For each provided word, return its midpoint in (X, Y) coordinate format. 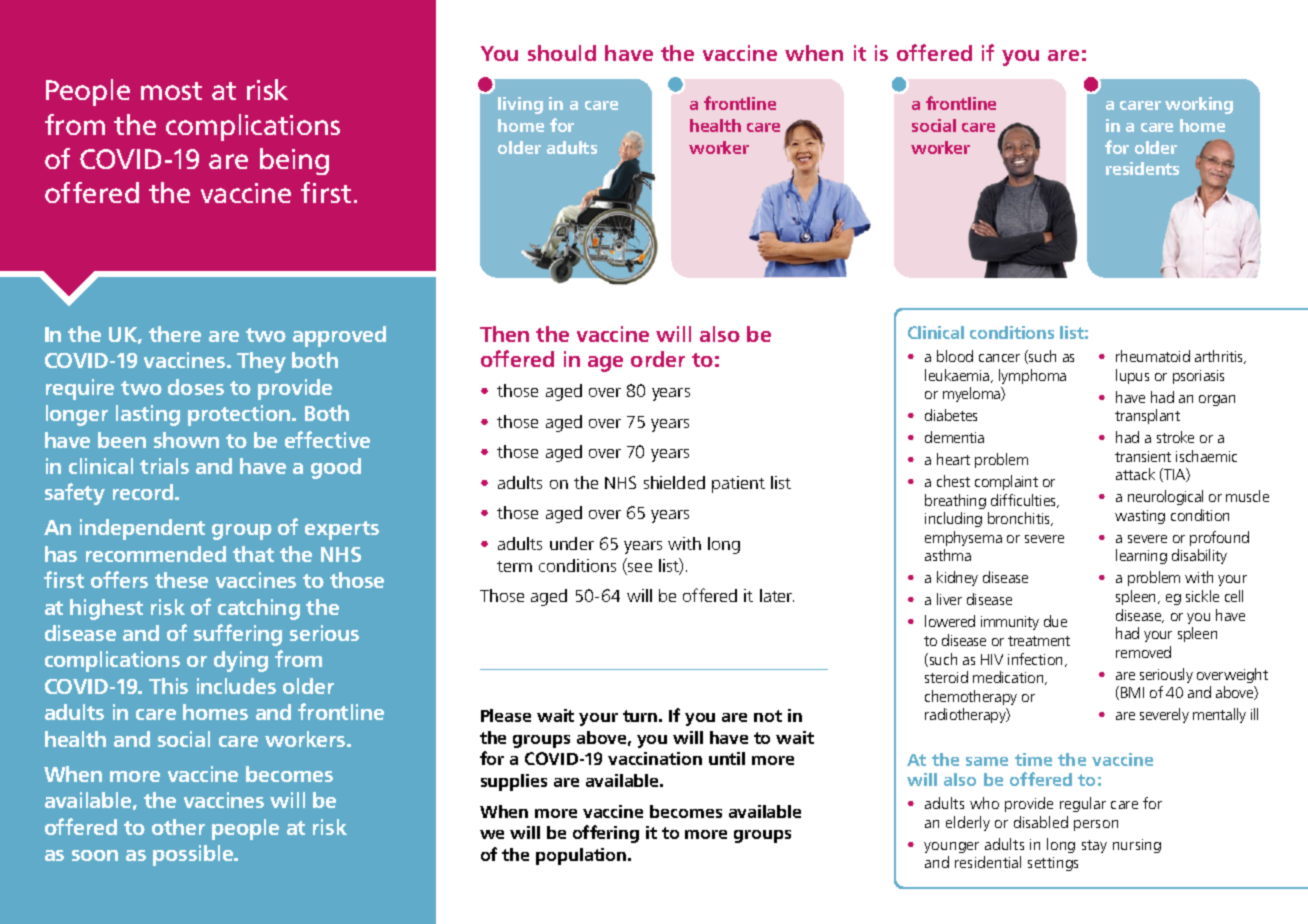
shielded (674, 482)
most (171, 91)
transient (1143, 456)
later (777, 595)
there (175, 334)
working (1199, 105)
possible (194, 855)
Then (504, 334)
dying (241, 661)
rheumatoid (1153, 356)
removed (1143, 652)
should (562, 53)
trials (164, 466)
